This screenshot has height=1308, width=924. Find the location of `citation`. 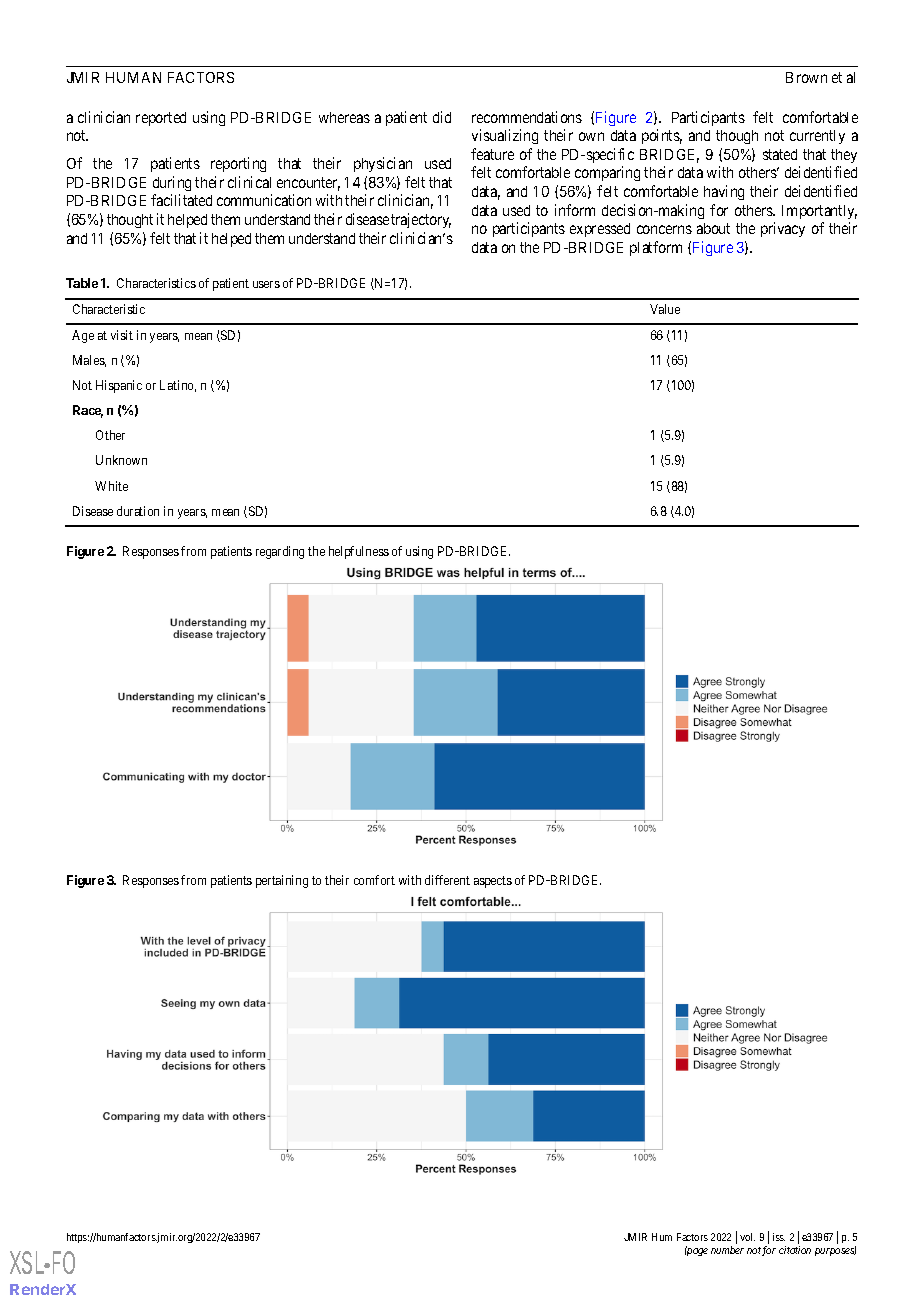

citation is located at coordinates (795, 1250).
